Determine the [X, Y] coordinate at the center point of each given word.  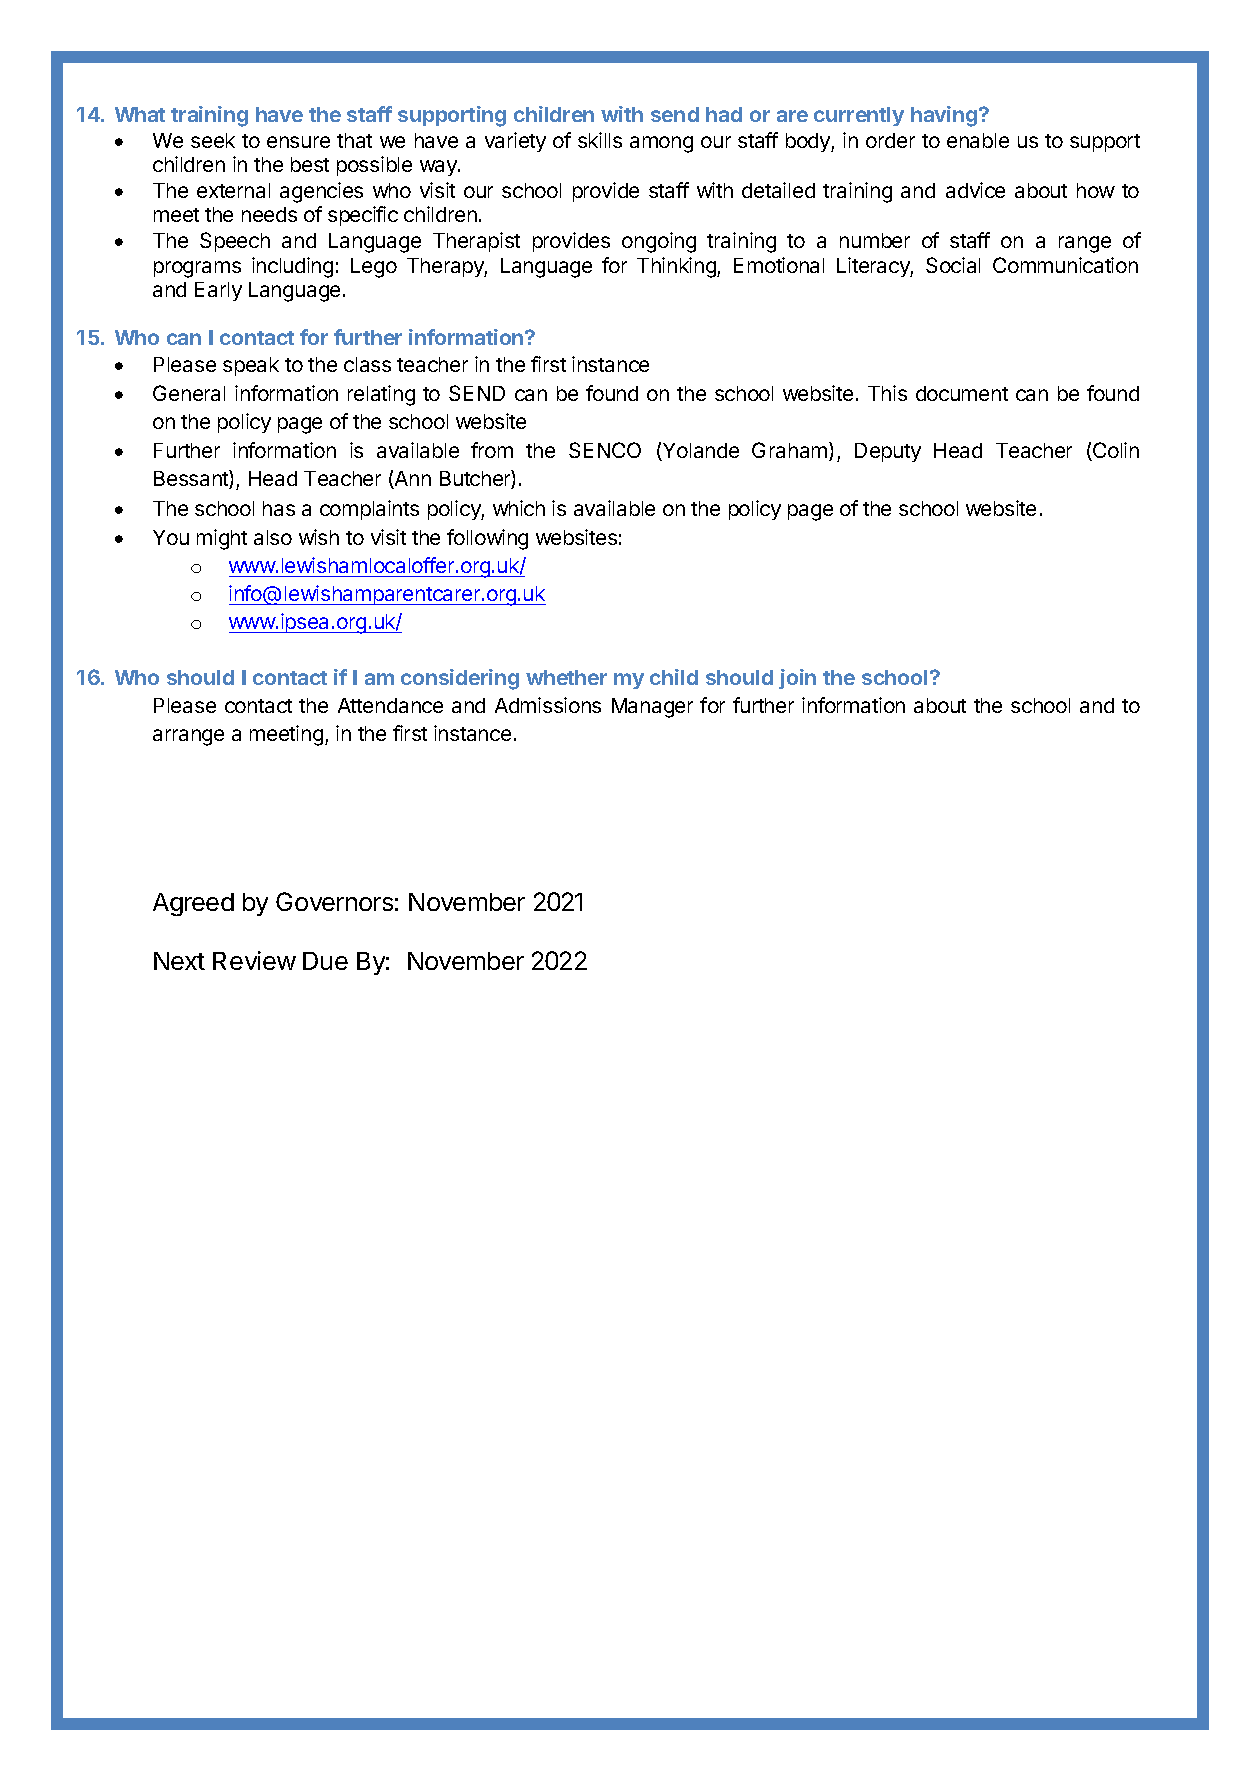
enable [978, 140]
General [189, 393]
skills [600, 140]
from [492, 450]
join [797, 679]
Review [254, 960]
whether [566, 677]
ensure [298, 142]
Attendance [390, 705]
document [962, 393]
